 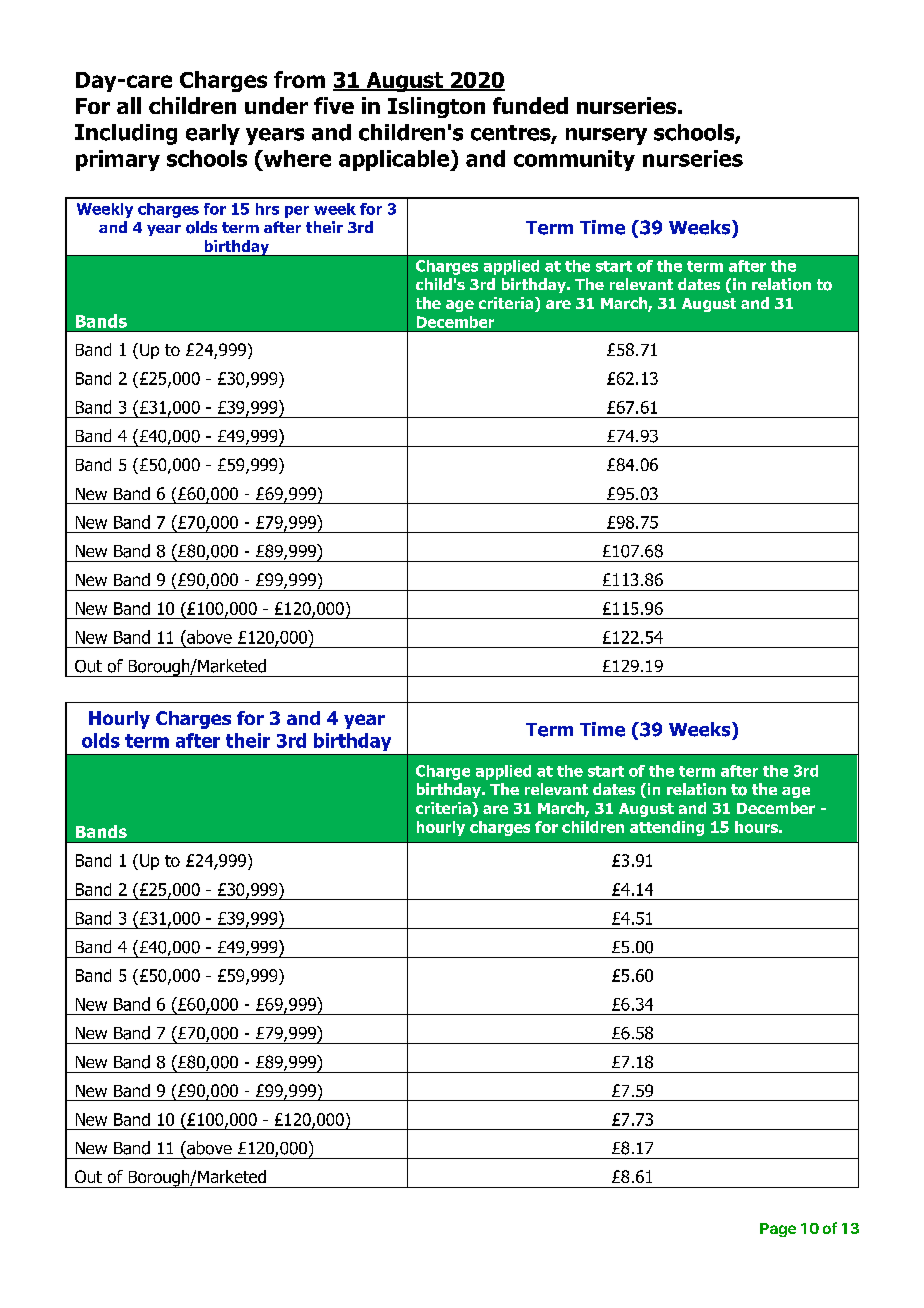 What do you see at coordinates (667, 828) in the screenshot?
I see `attending` at bounding box center [667, 828].
